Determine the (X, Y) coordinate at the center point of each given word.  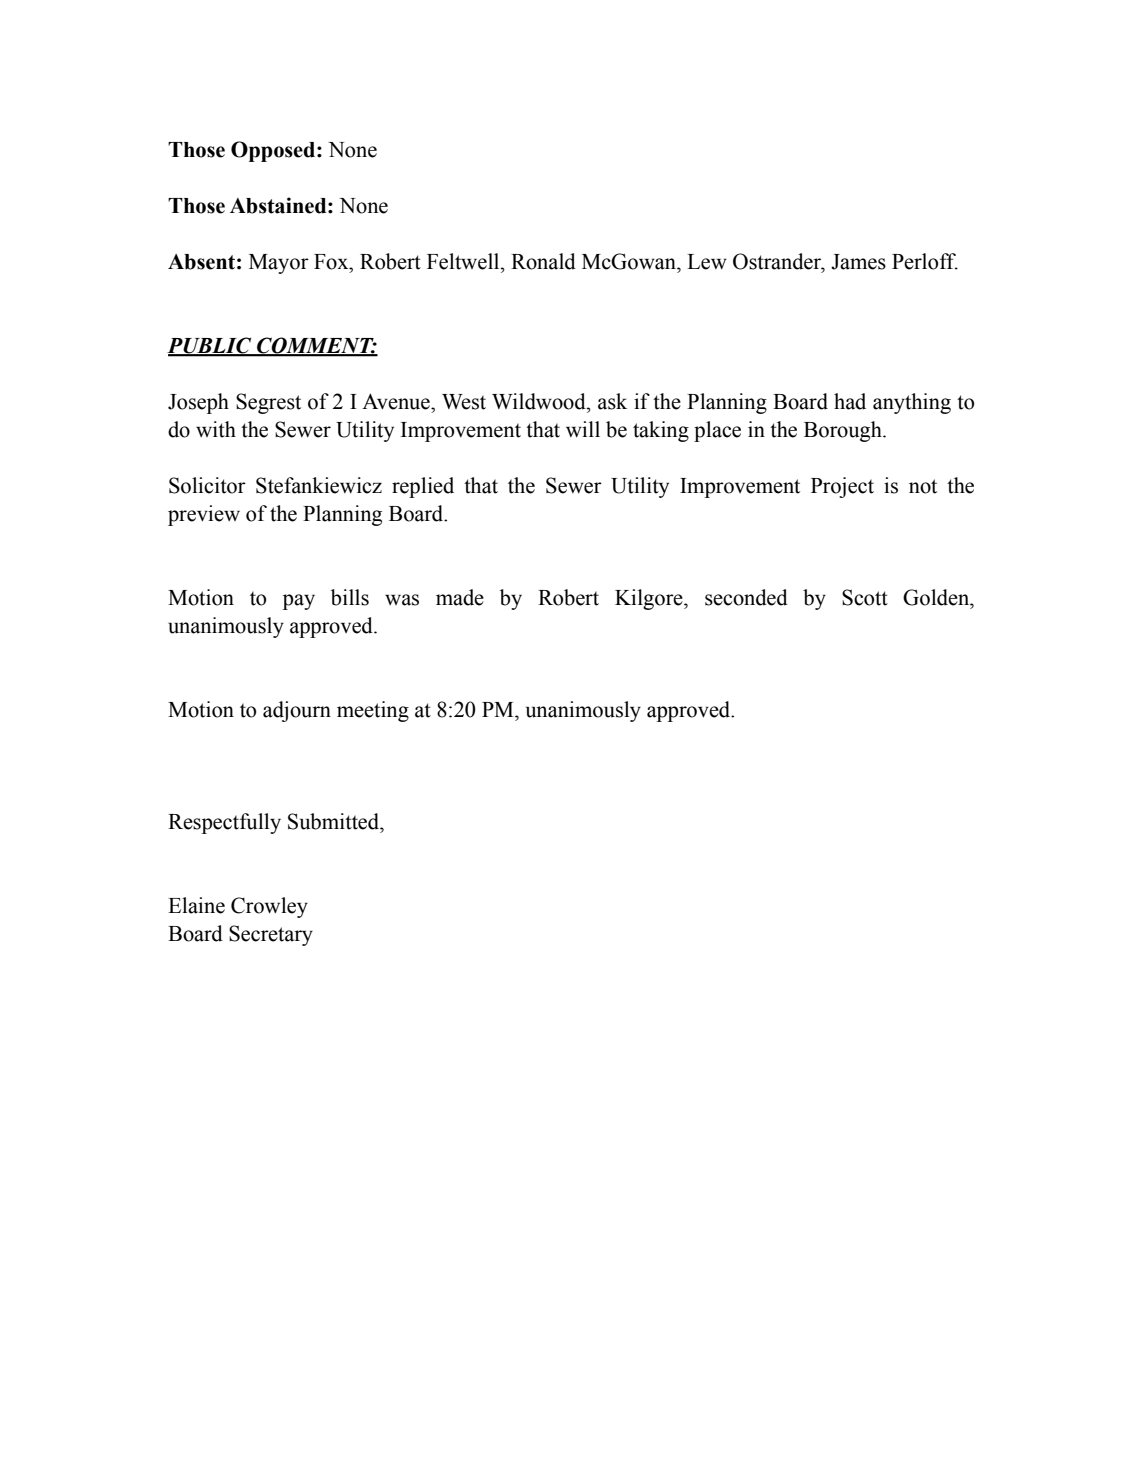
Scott (865, 597)
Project (842, 487)
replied (423, 487)
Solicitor (207, 485)
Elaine (196, 905)
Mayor (279, 264)
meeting (373, 711)
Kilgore (650, 599)
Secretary (271, 935)
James (858, 262)
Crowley (269, 907)
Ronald (543, 261)
